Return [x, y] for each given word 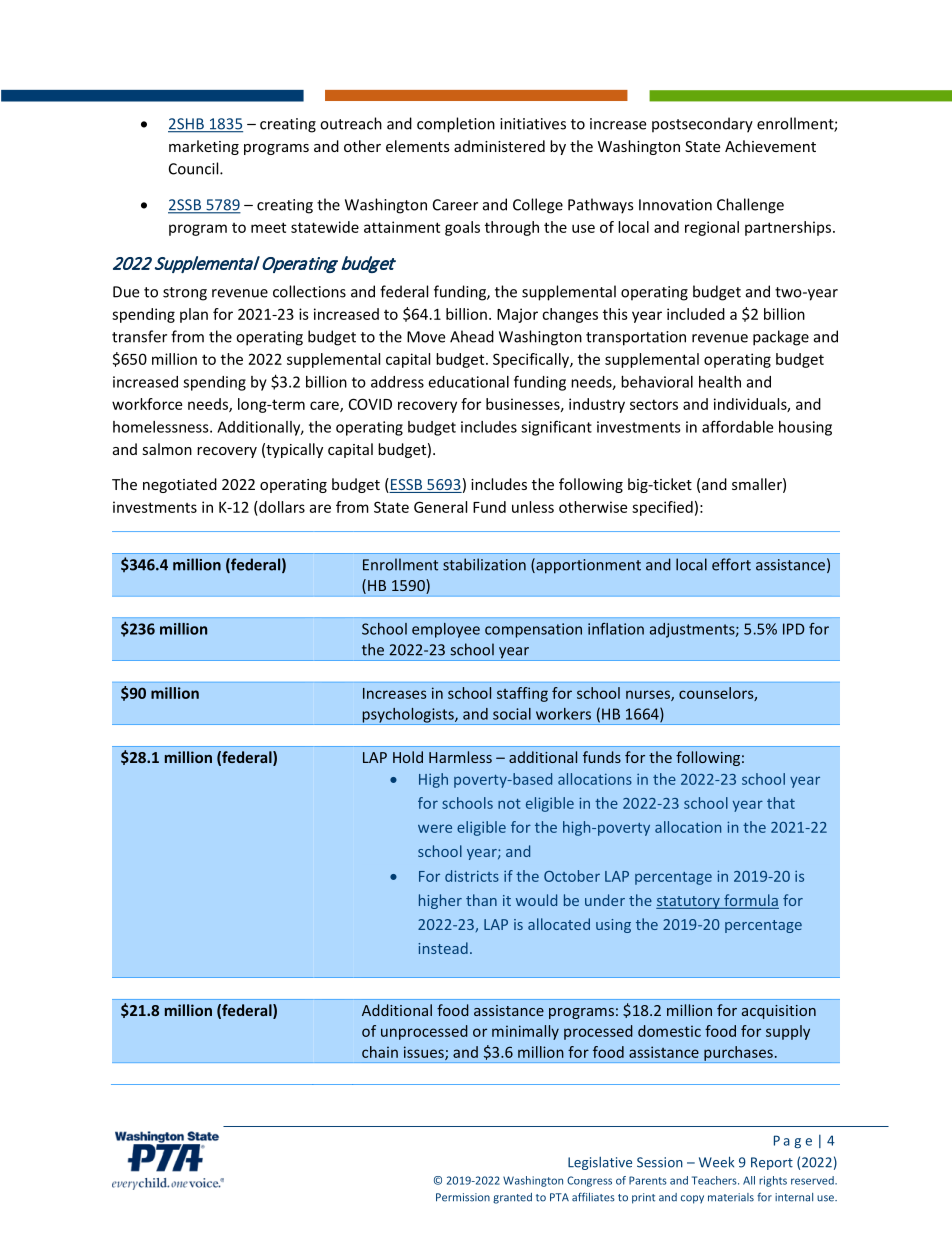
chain [380, 1052]
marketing [204, 147]
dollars [281, 507]
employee [446, 630]
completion [456, 125]
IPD [794, 629]
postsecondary [702, 125]
